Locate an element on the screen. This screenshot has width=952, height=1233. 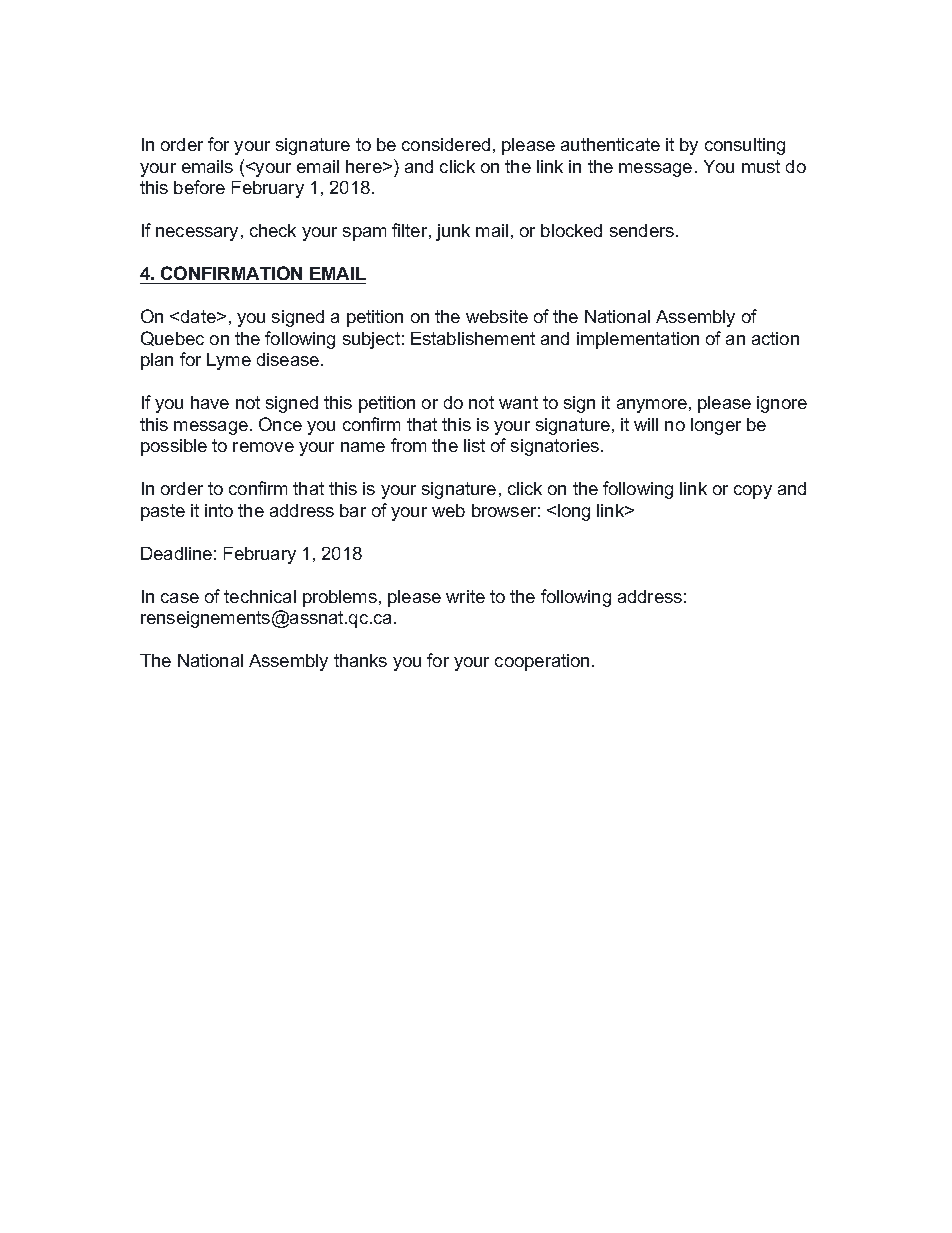
cooperation is located at coordinates (542, 662).
